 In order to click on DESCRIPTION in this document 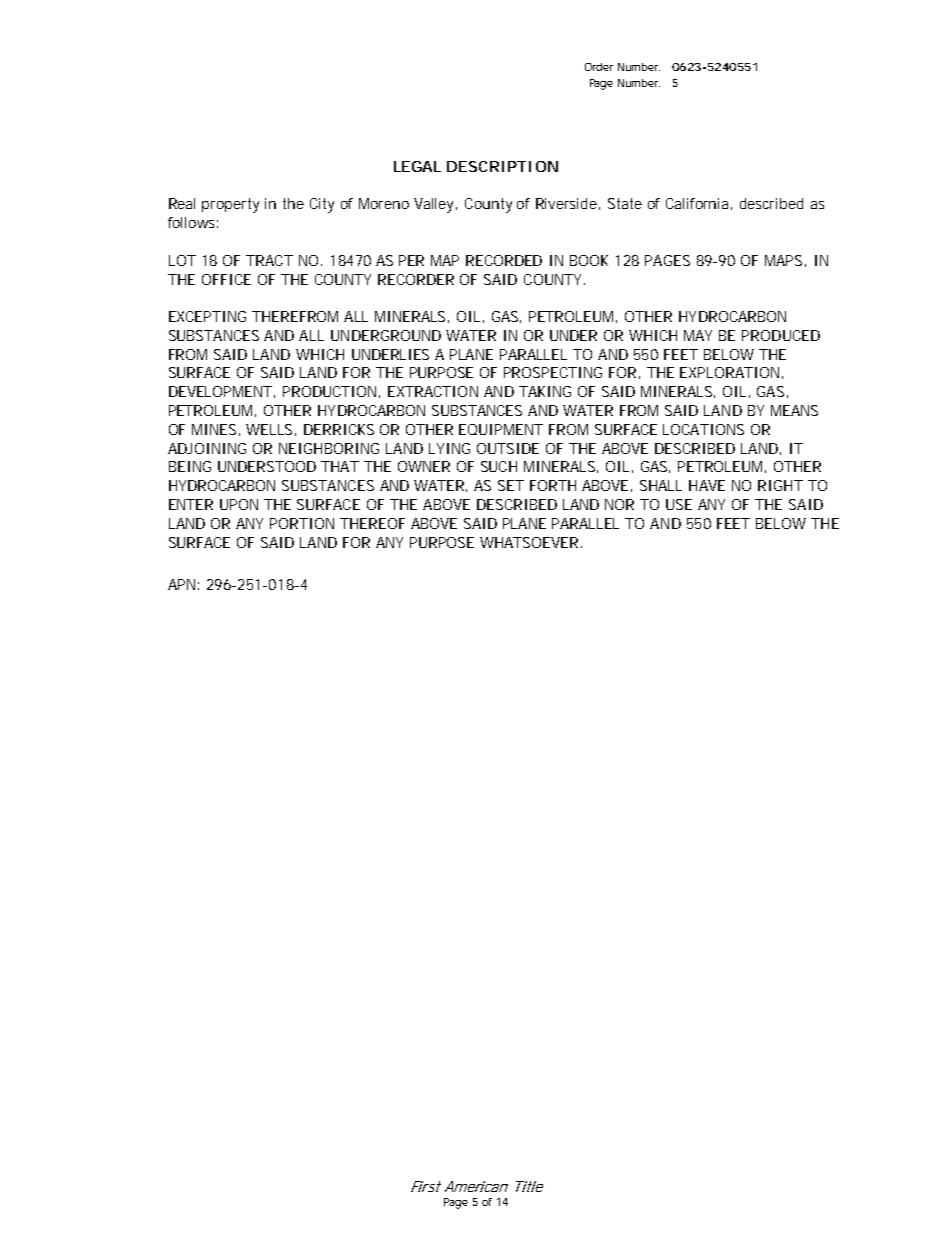, I will do `click(502, 166)`.
